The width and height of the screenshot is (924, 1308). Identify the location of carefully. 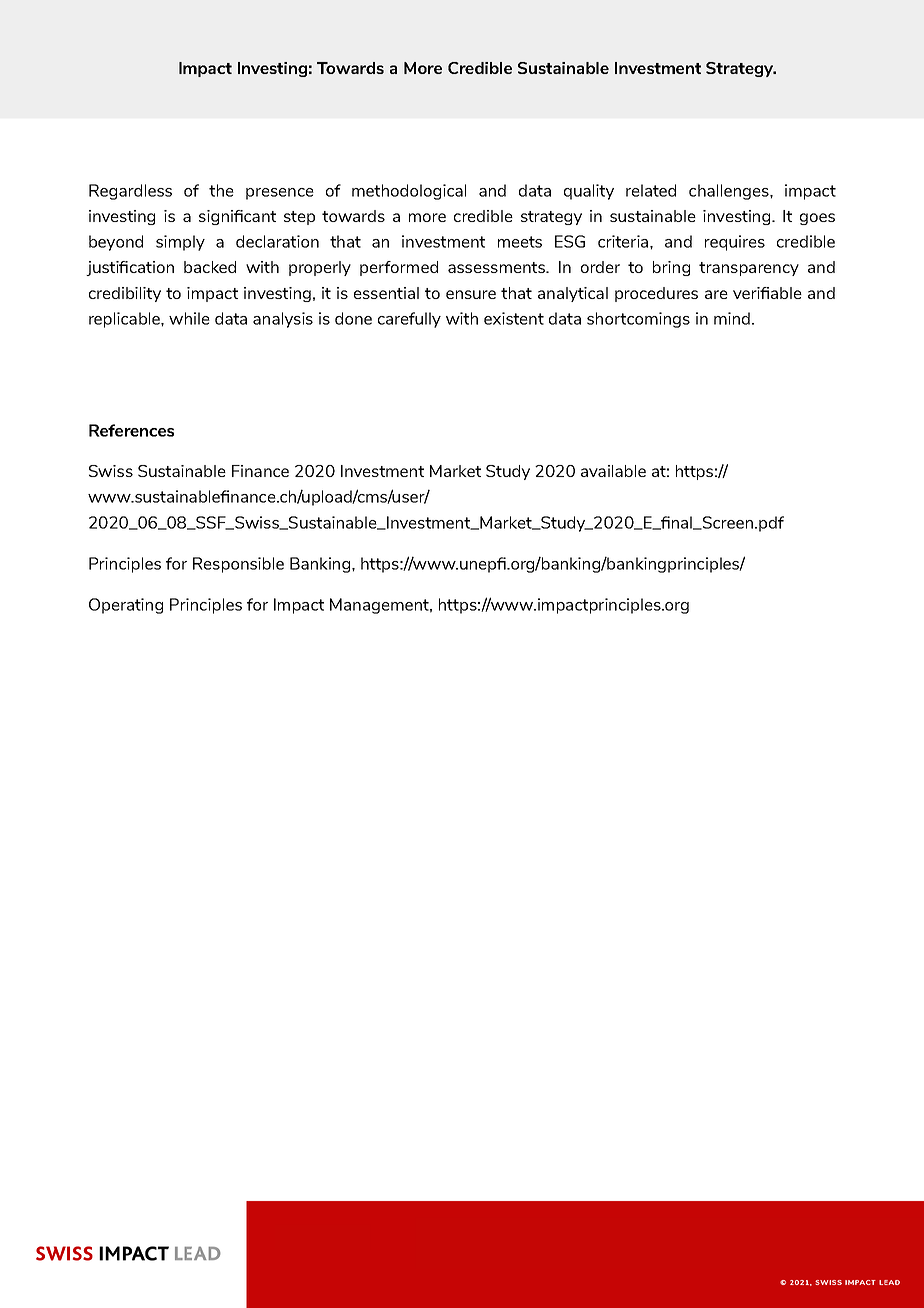
(409, 320).
